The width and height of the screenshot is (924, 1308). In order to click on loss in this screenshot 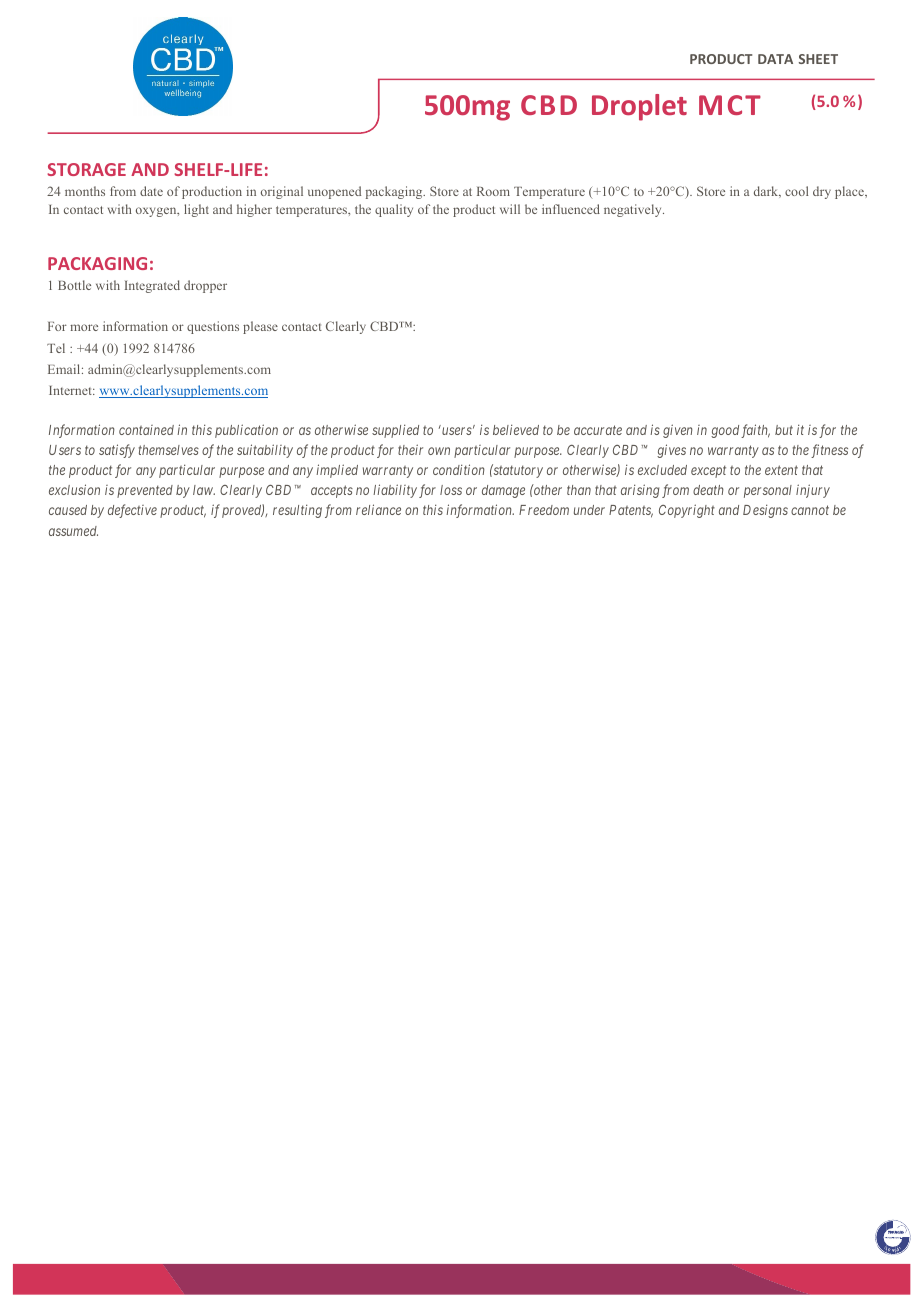, I will do `click(451, 490)`.
